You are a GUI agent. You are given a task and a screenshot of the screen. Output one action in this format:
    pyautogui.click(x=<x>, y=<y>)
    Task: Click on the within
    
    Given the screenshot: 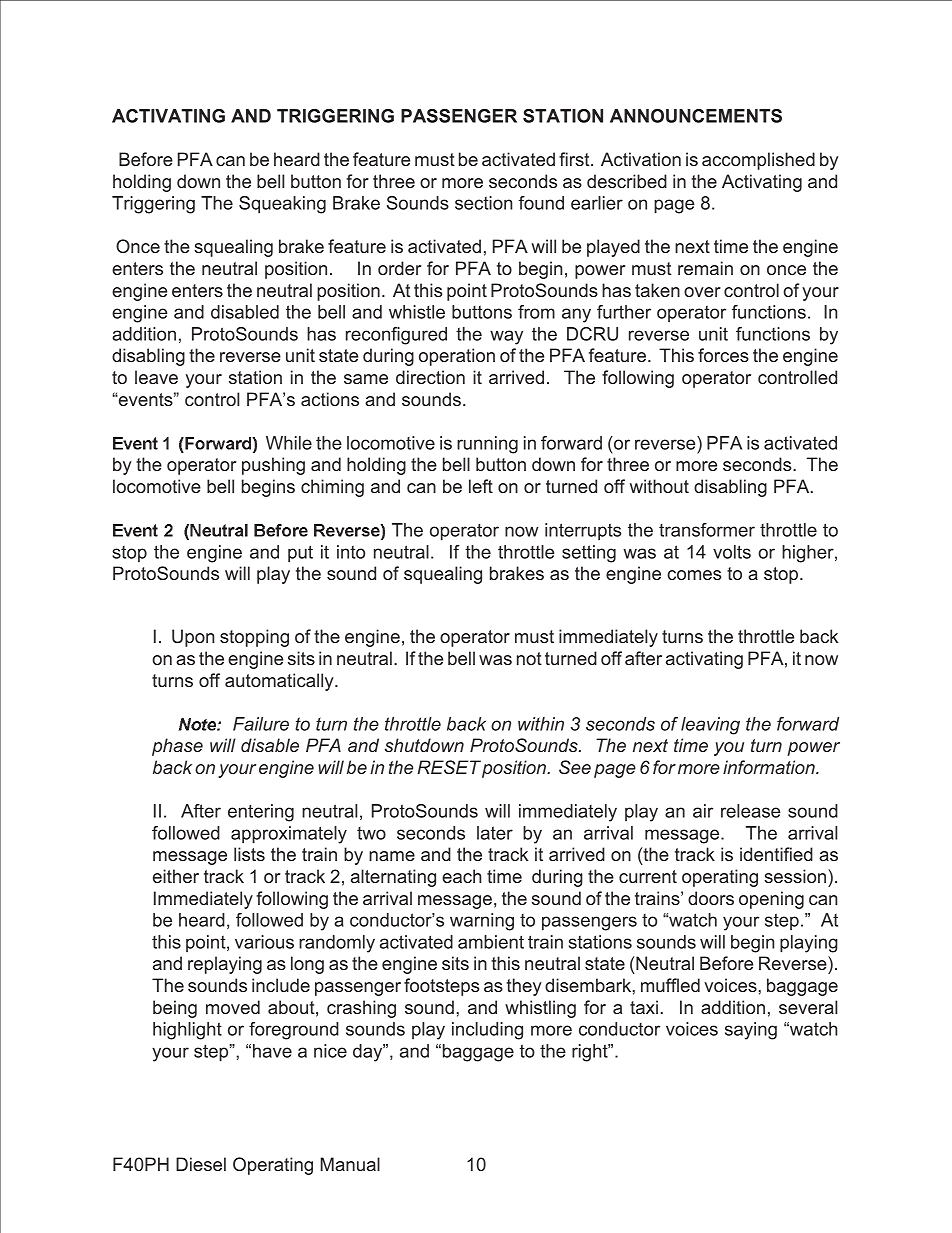 What is the action you would take?
    pyautogui.click(x=541, y=724)
